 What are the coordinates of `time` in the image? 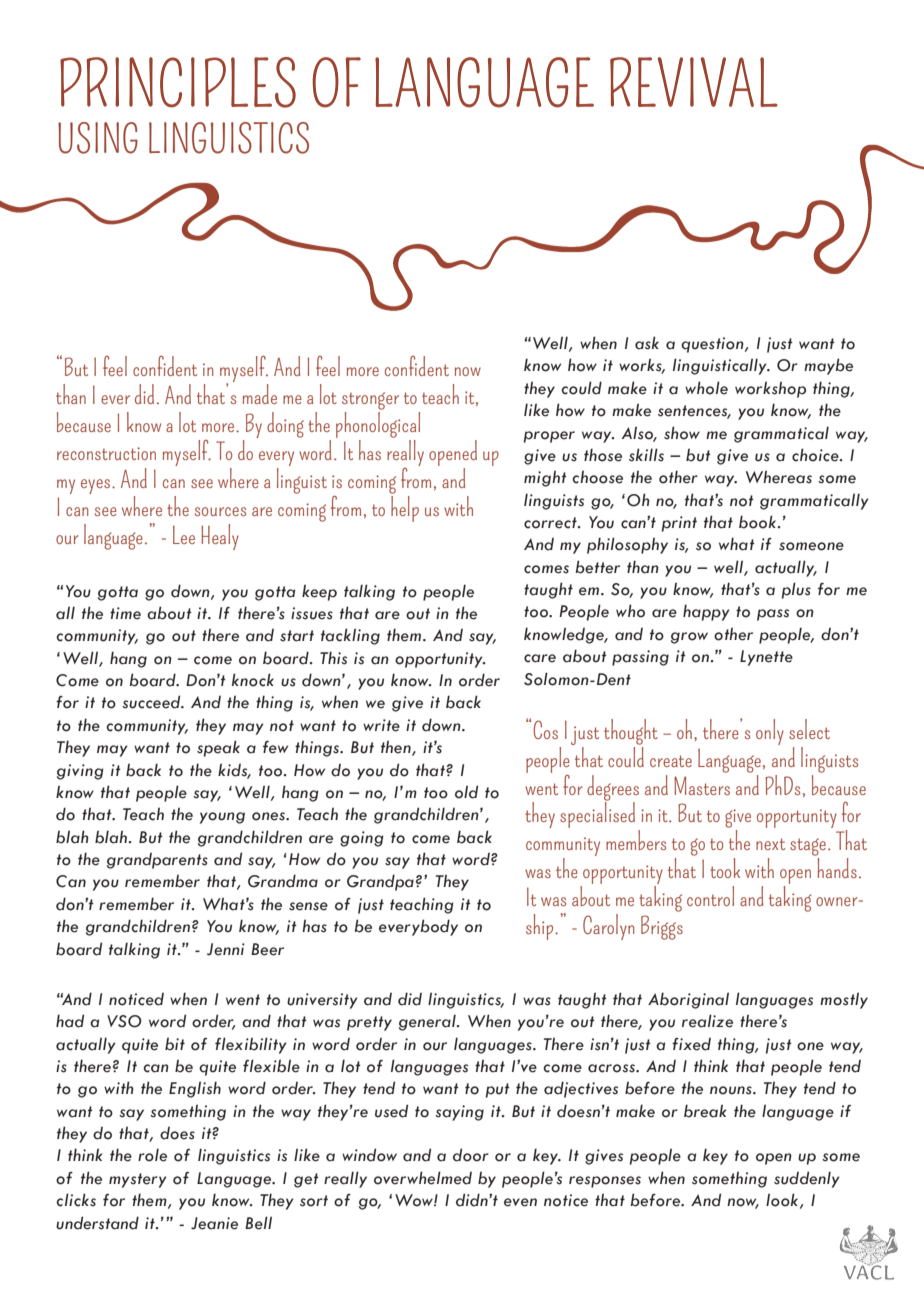 It's located at (125, 613).
